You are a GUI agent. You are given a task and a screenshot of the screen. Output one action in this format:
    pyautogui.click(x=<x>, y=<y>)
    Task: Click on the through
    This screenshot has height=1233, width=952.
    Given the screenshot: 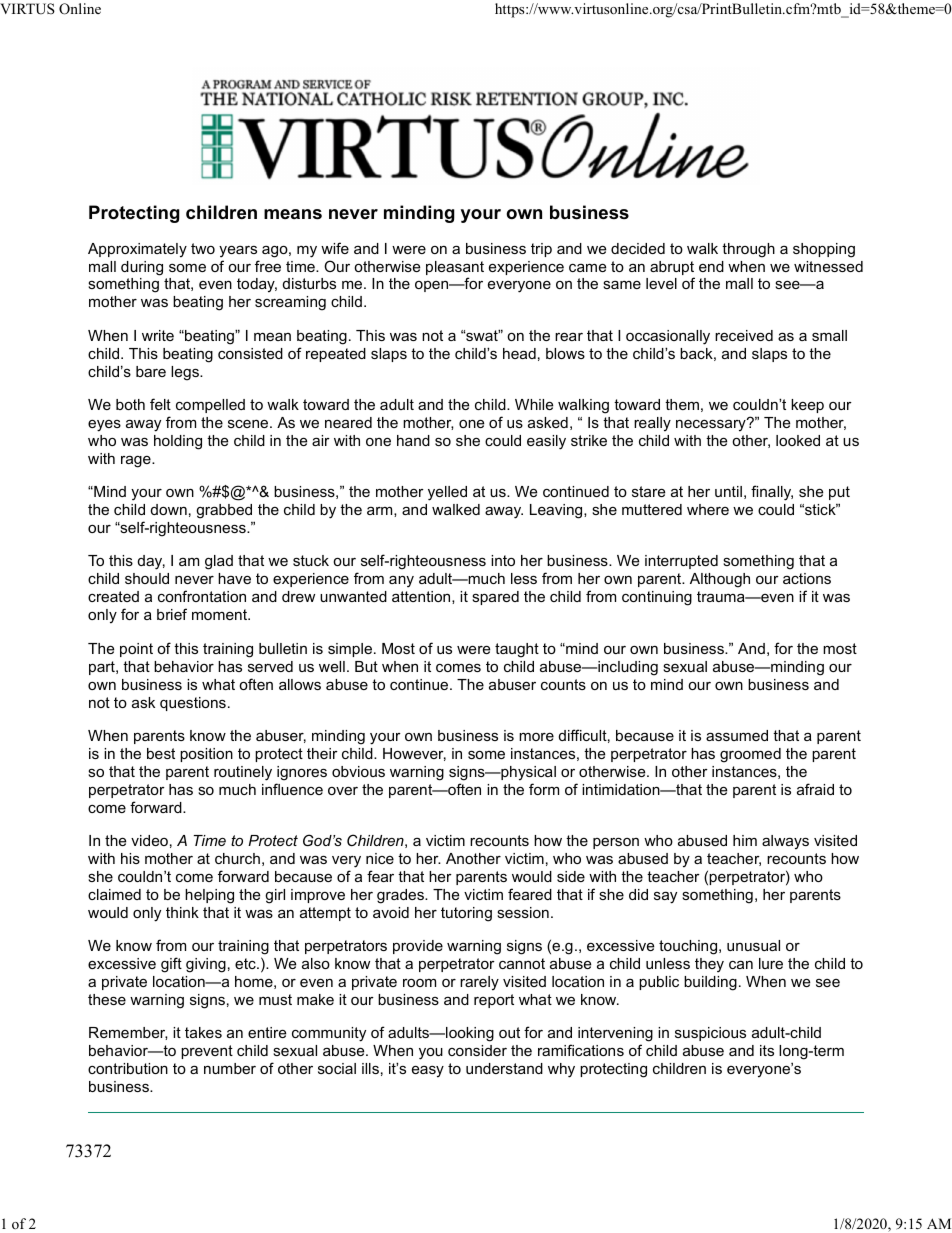 What is the action you would take?
    pyautogui.click(x=748, y=250)
